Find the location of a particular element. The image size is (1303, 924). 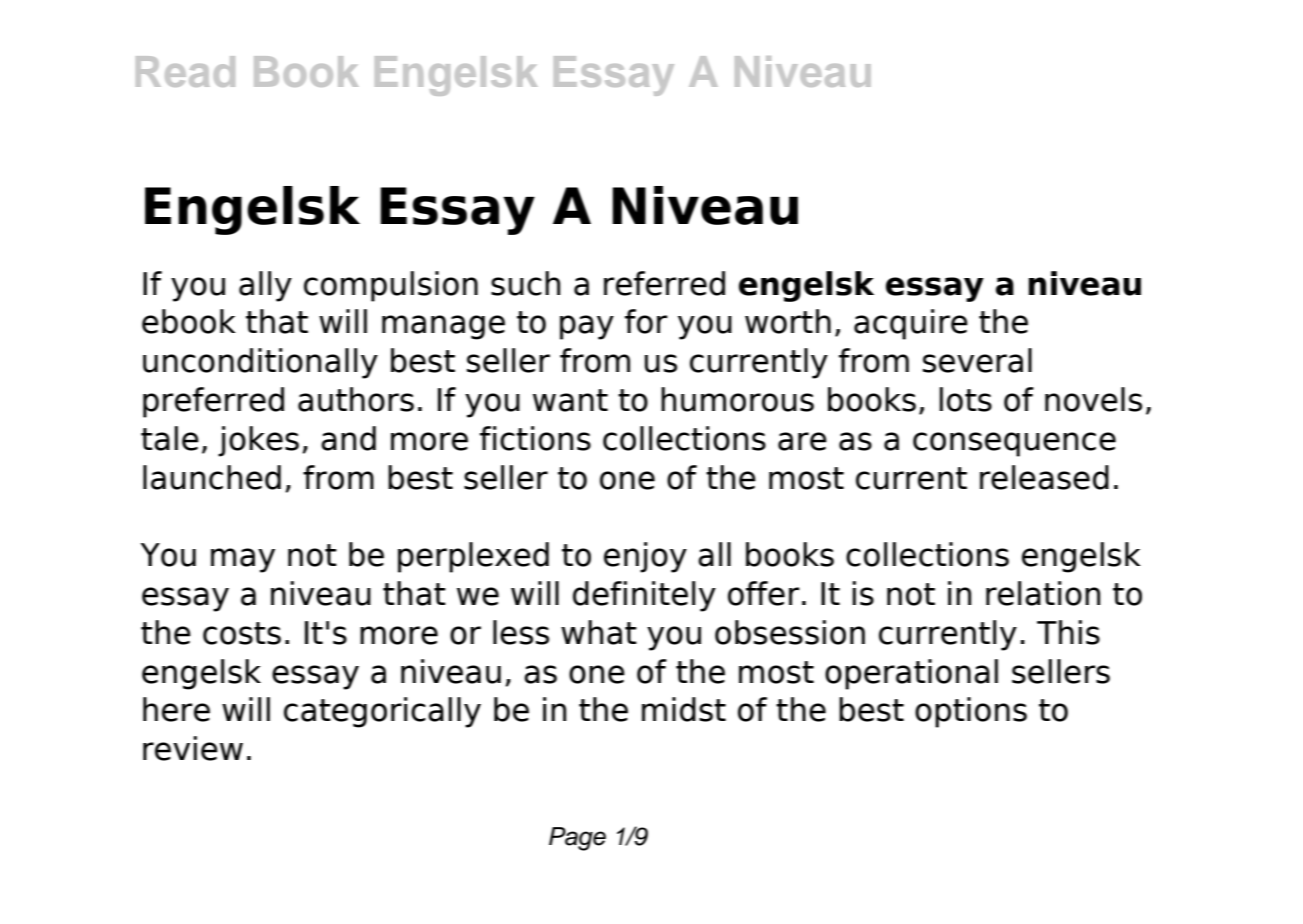

fictions is located at coordinates (535, 438).
